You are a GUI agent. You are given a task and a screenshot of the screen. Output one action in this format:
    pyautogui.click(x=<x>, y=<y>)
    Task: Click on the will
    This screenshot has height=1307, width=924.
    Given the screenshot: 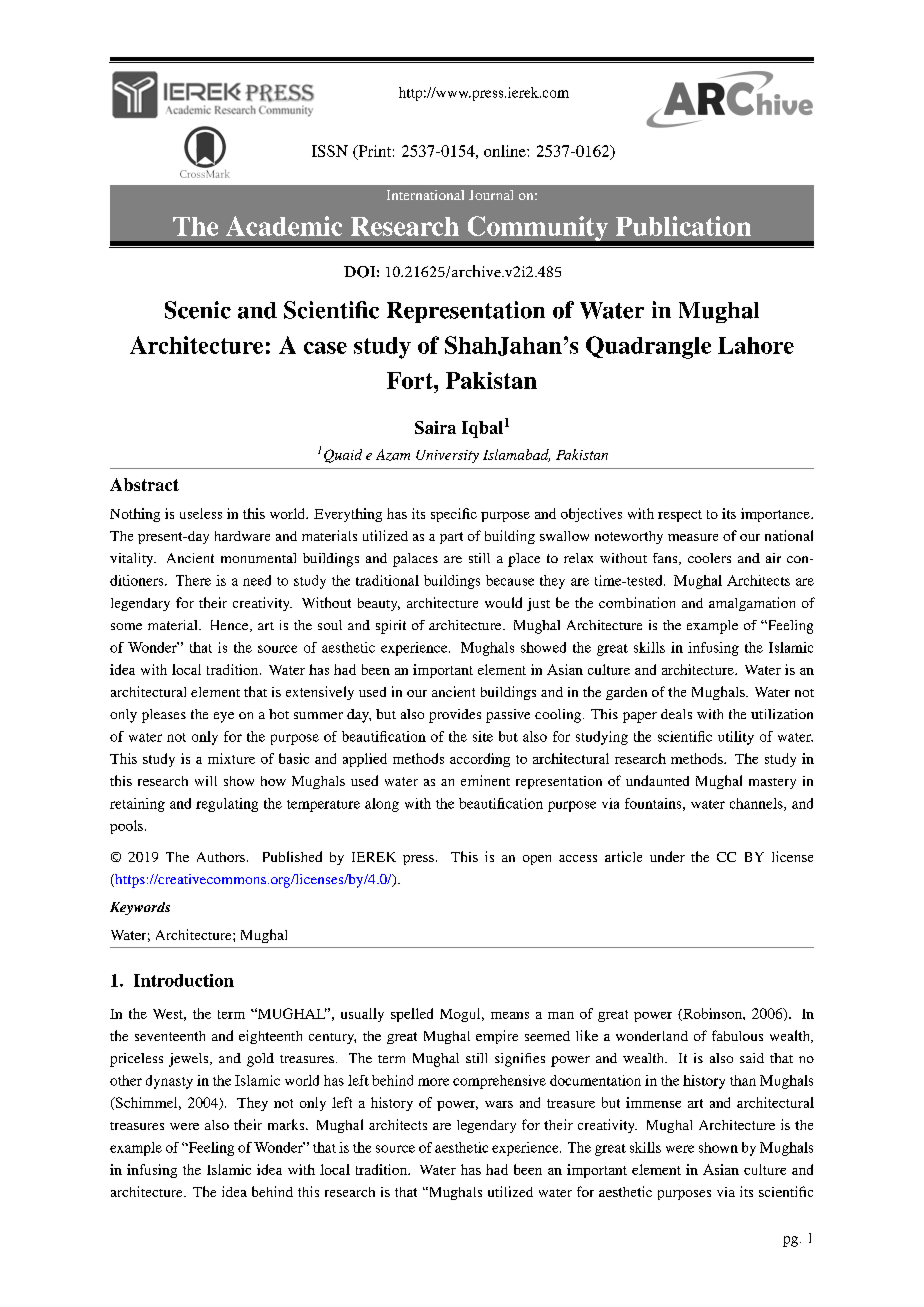 What is the action you would take?
    pyautogui.click(x=206, y=781)
